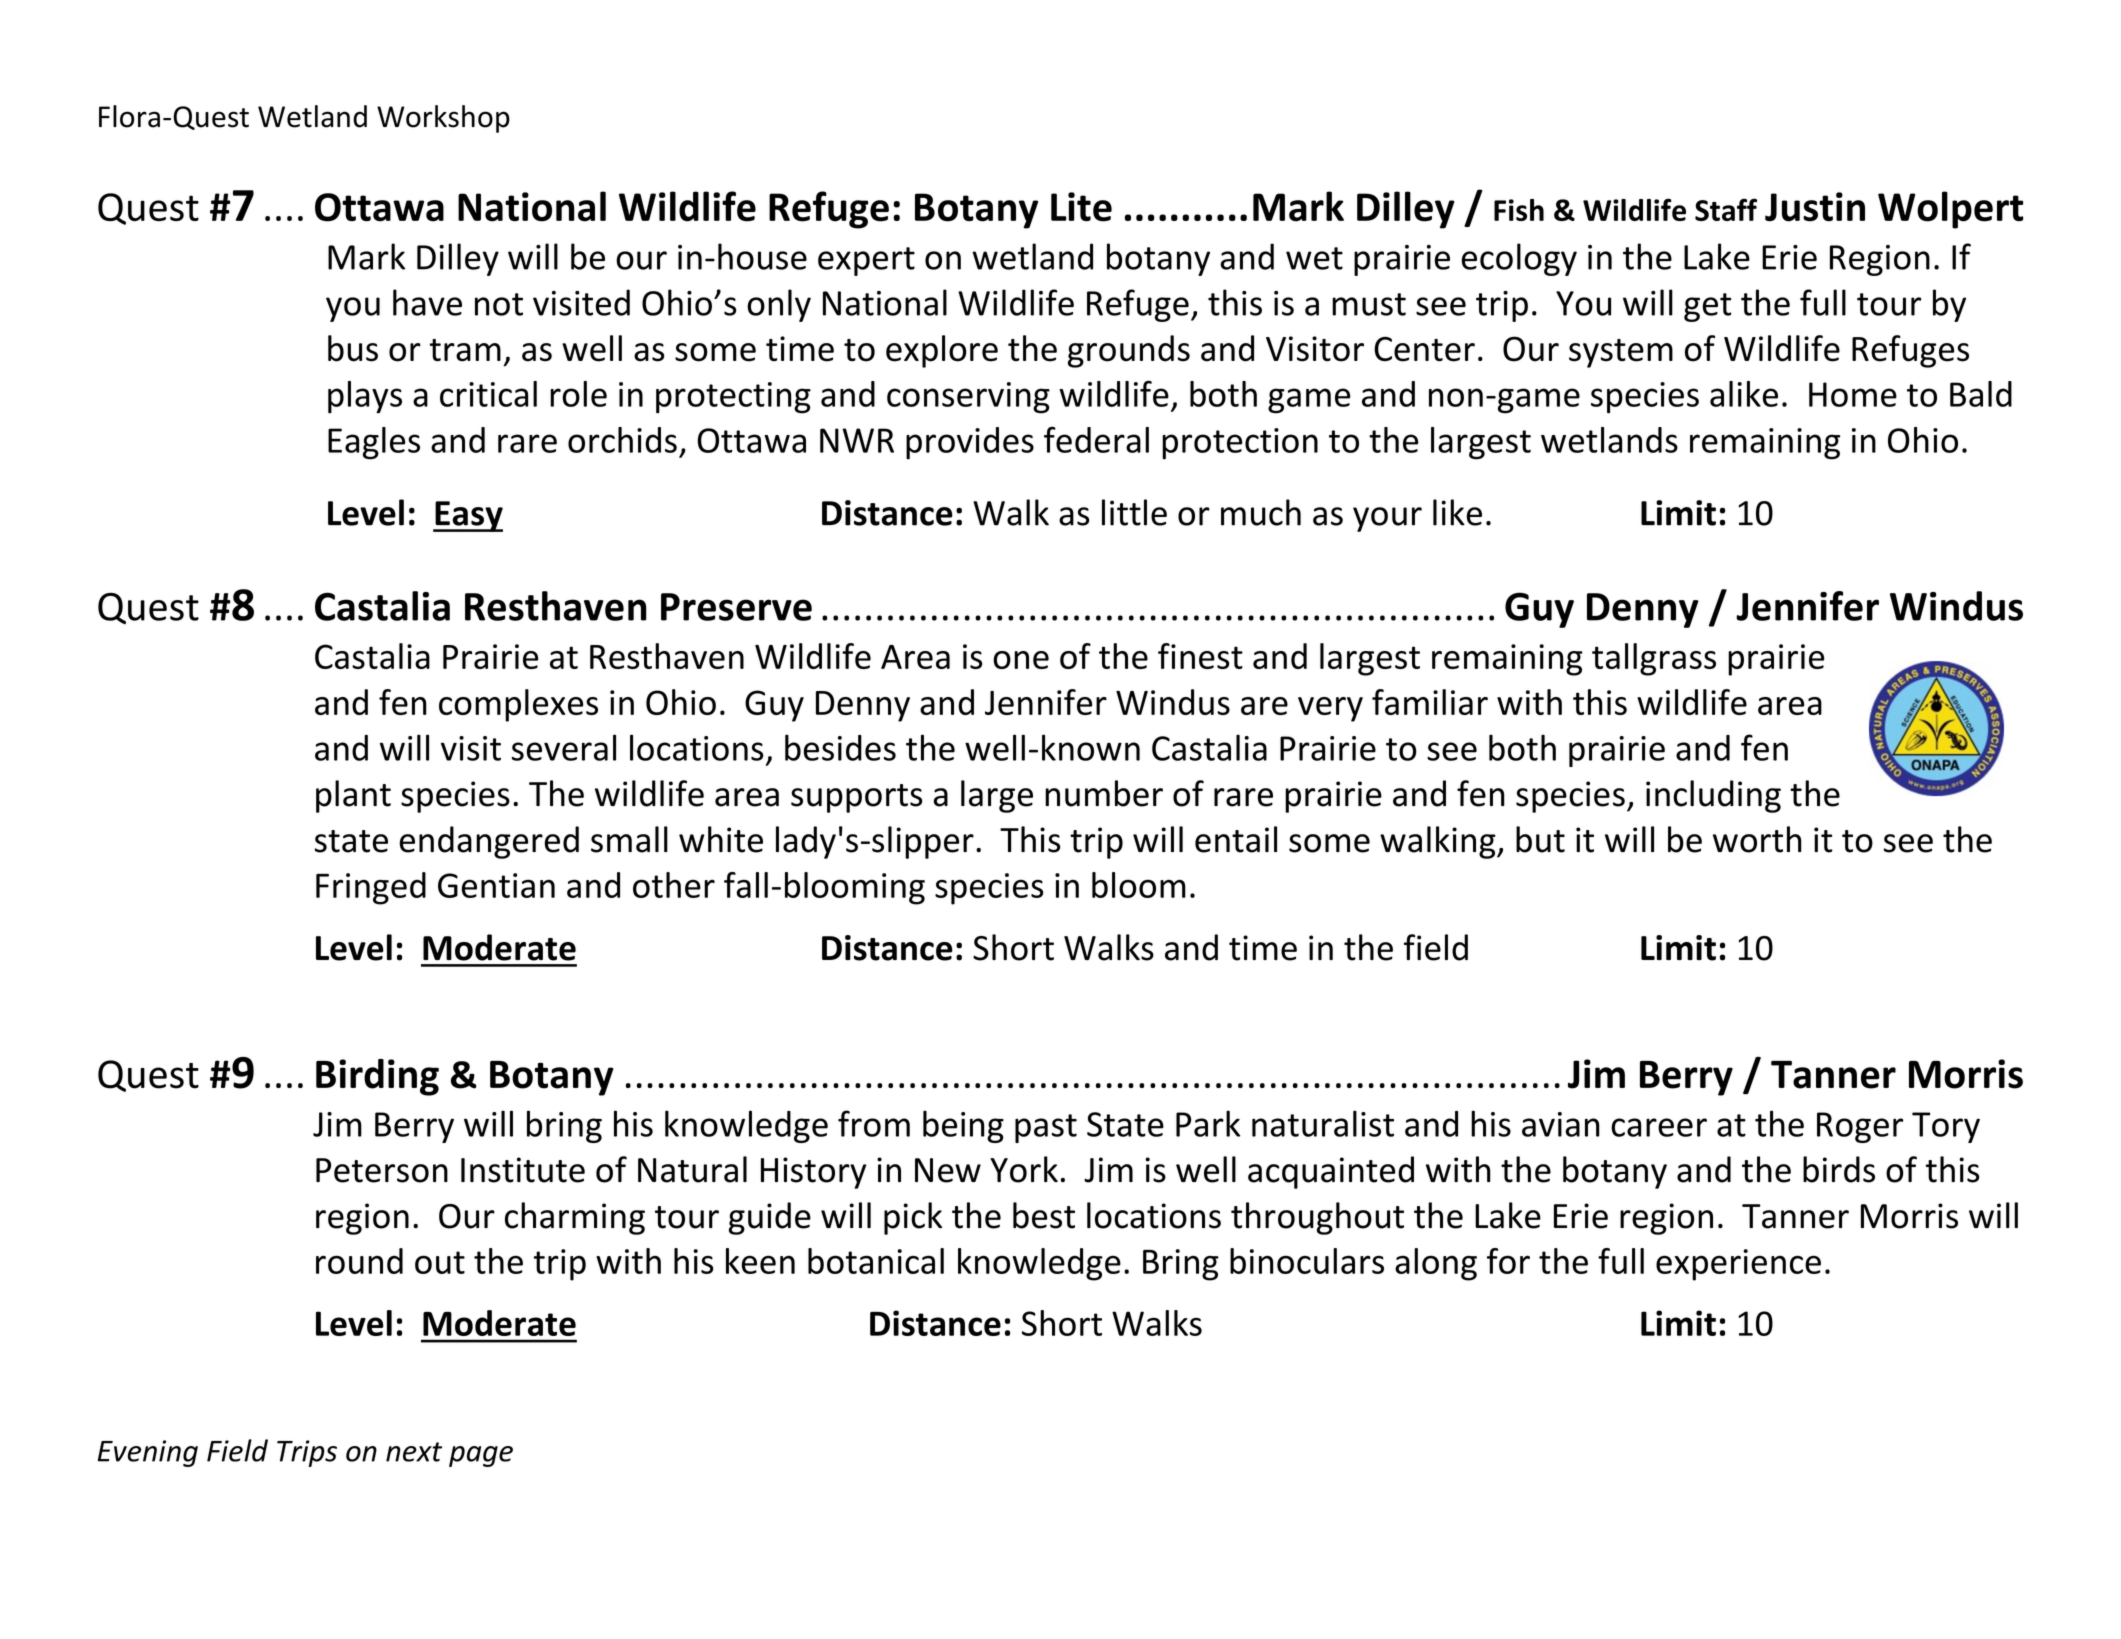 The image size is (2121, 1639). What do you see at coordinates (876, 1261) in the screenshot?
I see `botanical` at bounding box center [876, 1261].
